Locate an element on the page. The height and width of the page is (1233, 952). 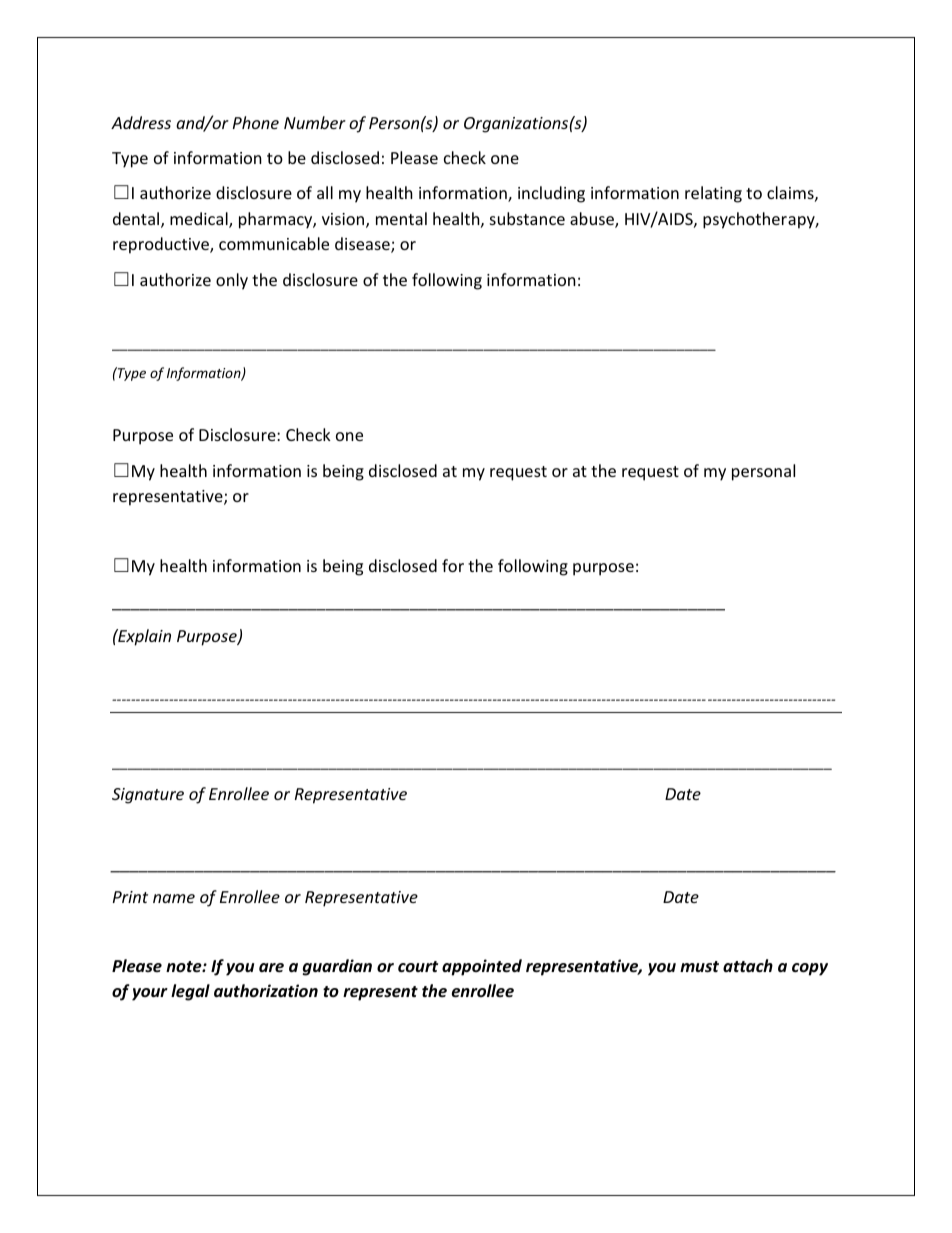
only is located at coordinates (232, 281).
